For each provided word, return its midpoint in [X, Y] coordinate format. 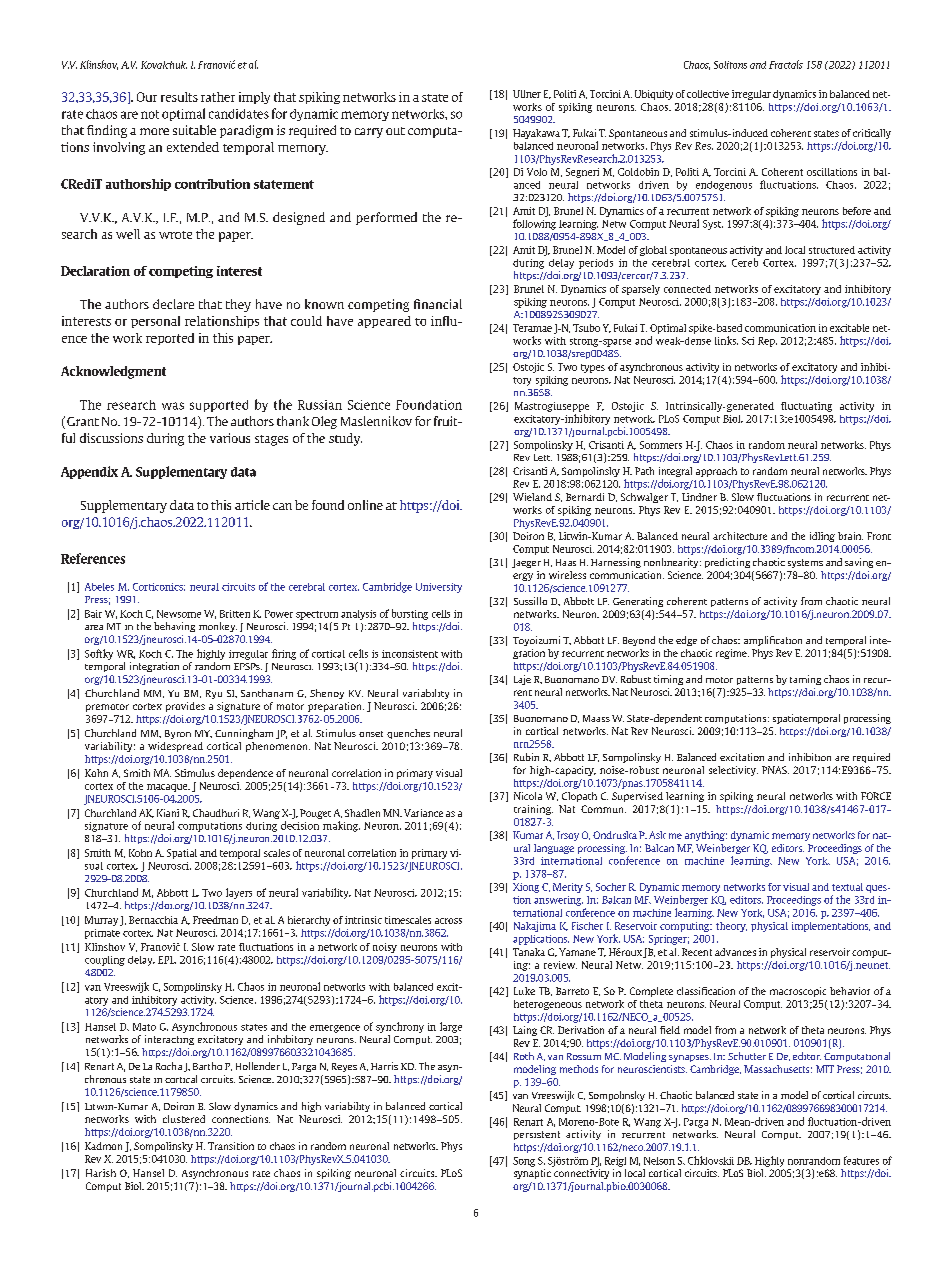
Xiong [526, 888]
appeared [384, 322]
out [395, 131]
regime [732, 654]
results [179, 97]
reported [170, 339]
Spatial [182, 854]
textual [847, 887]
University [439, 588]
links [726, 340]
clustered [184, 1119]
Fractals [786, 64]
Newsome [179, 614]
